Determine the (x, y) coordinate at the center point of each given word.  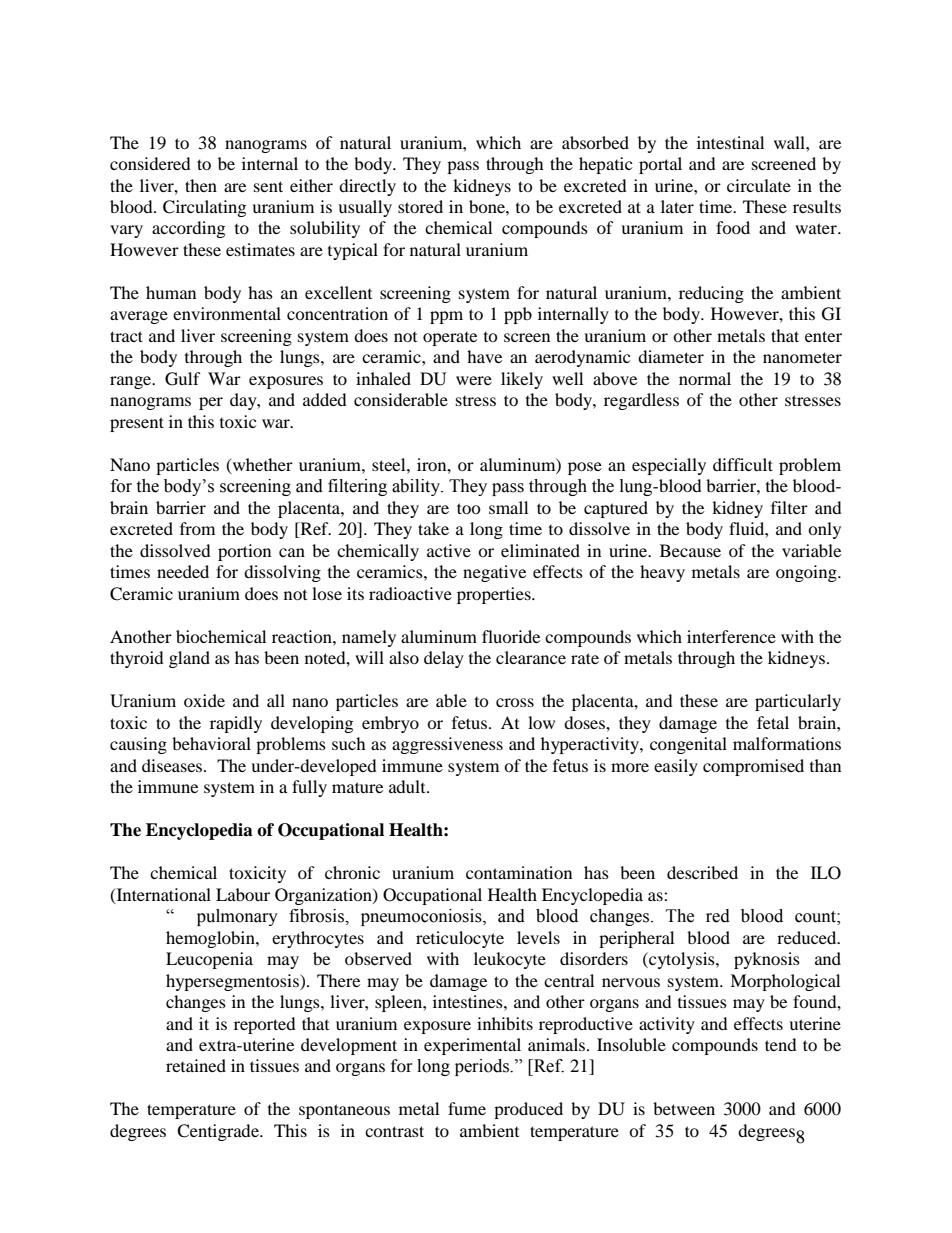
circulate (759, 185)
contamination (519, 872)
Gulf (183, 379)
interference (731, 636)
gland (189, 659)
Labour (243, 894)
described (702, 872)
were (474, 380)
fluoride (511, 636)
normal (705, 378)
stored (420, 206)
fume (467, 1108)
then (201, 185)
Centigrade (219, 1132)
